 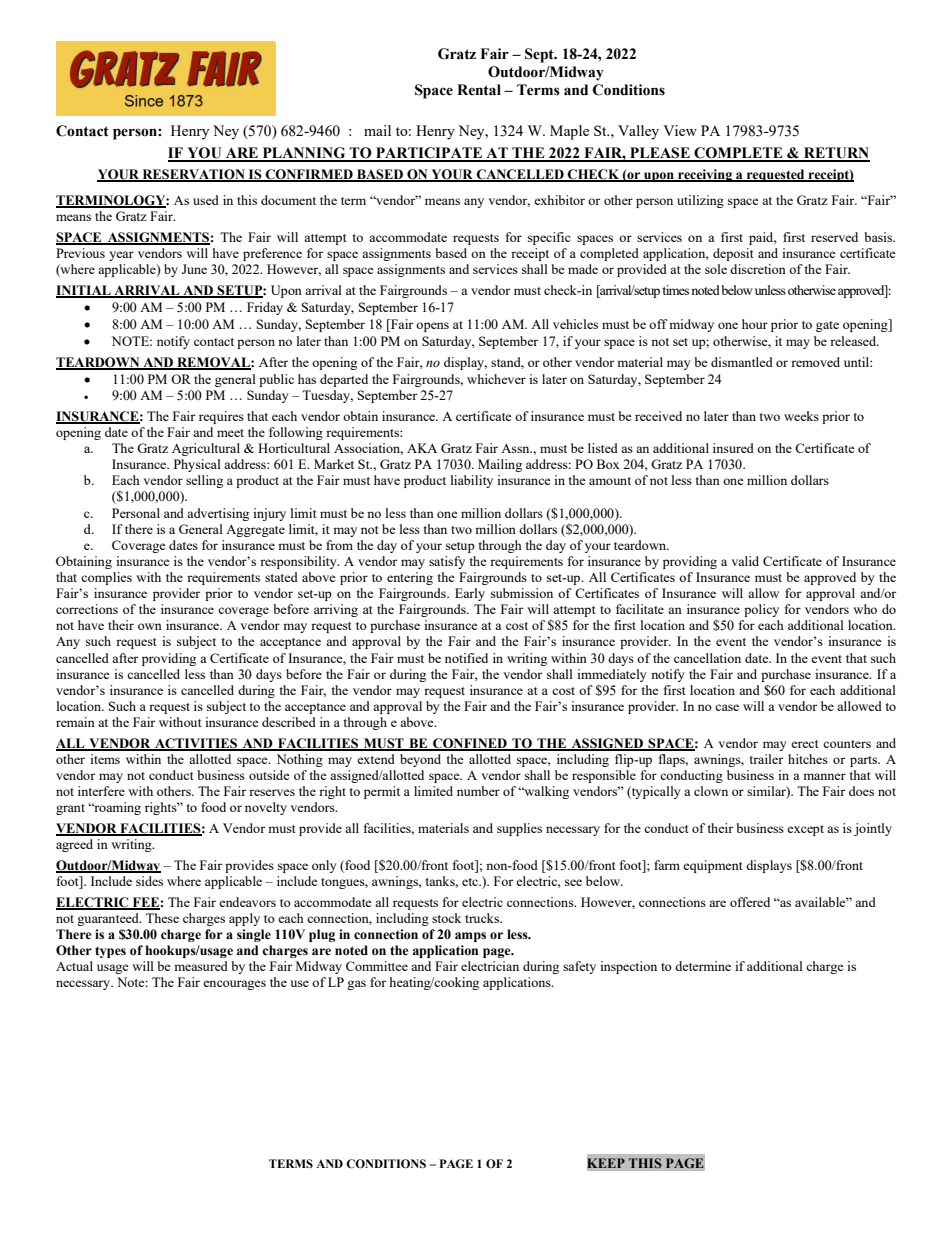 What do you see at coordinates (218, 514) in the image?
I see `advertising` at bounding box center [218, 514].
